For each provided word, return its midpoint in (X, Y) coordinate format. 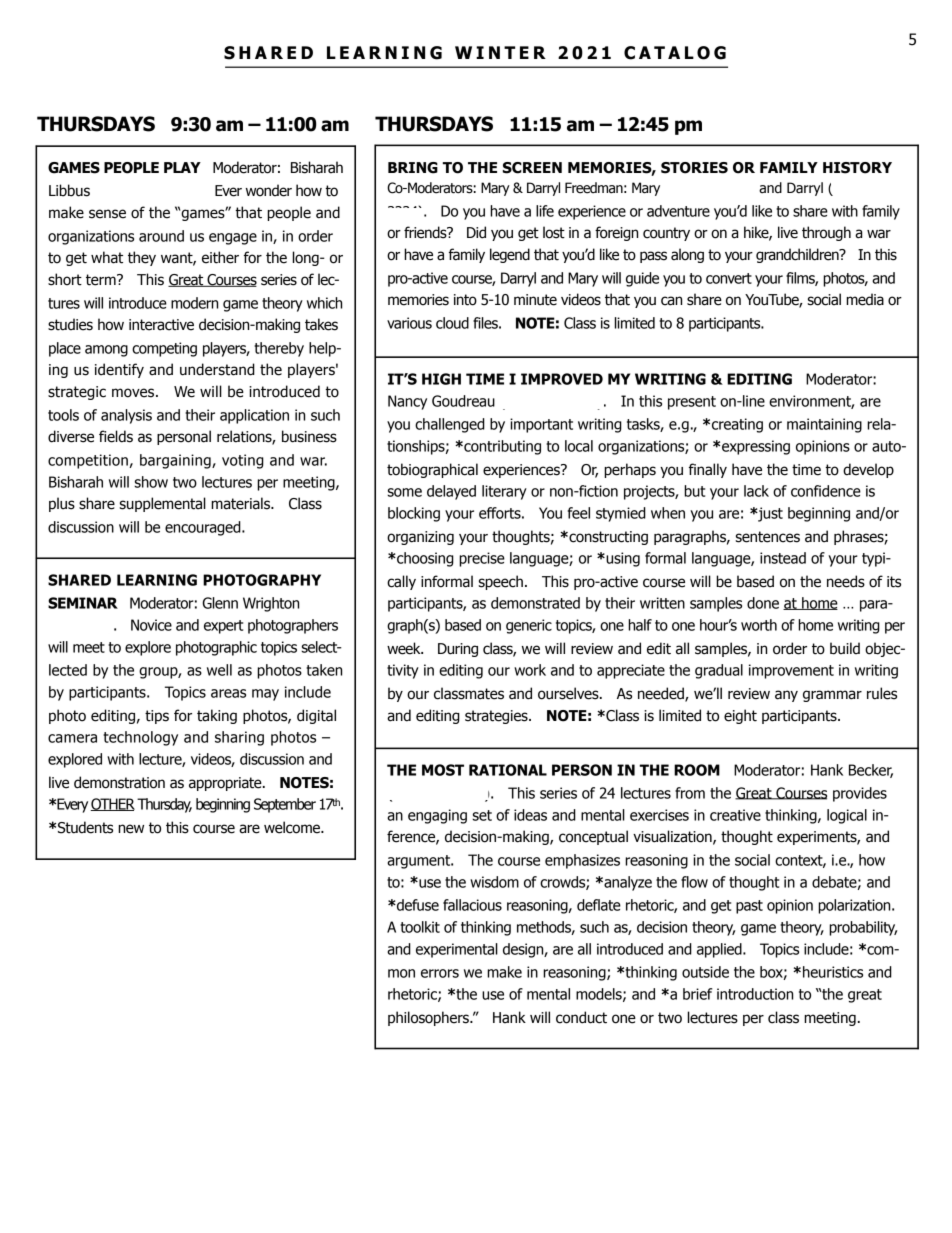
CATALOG (675, 53)
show (151, 482)
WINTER (500, 52)
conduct (581, 1017)
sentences (767, 537)
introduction (755, 994)
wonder (269, 190)
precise (482, 559)
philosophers (429, 1018)
